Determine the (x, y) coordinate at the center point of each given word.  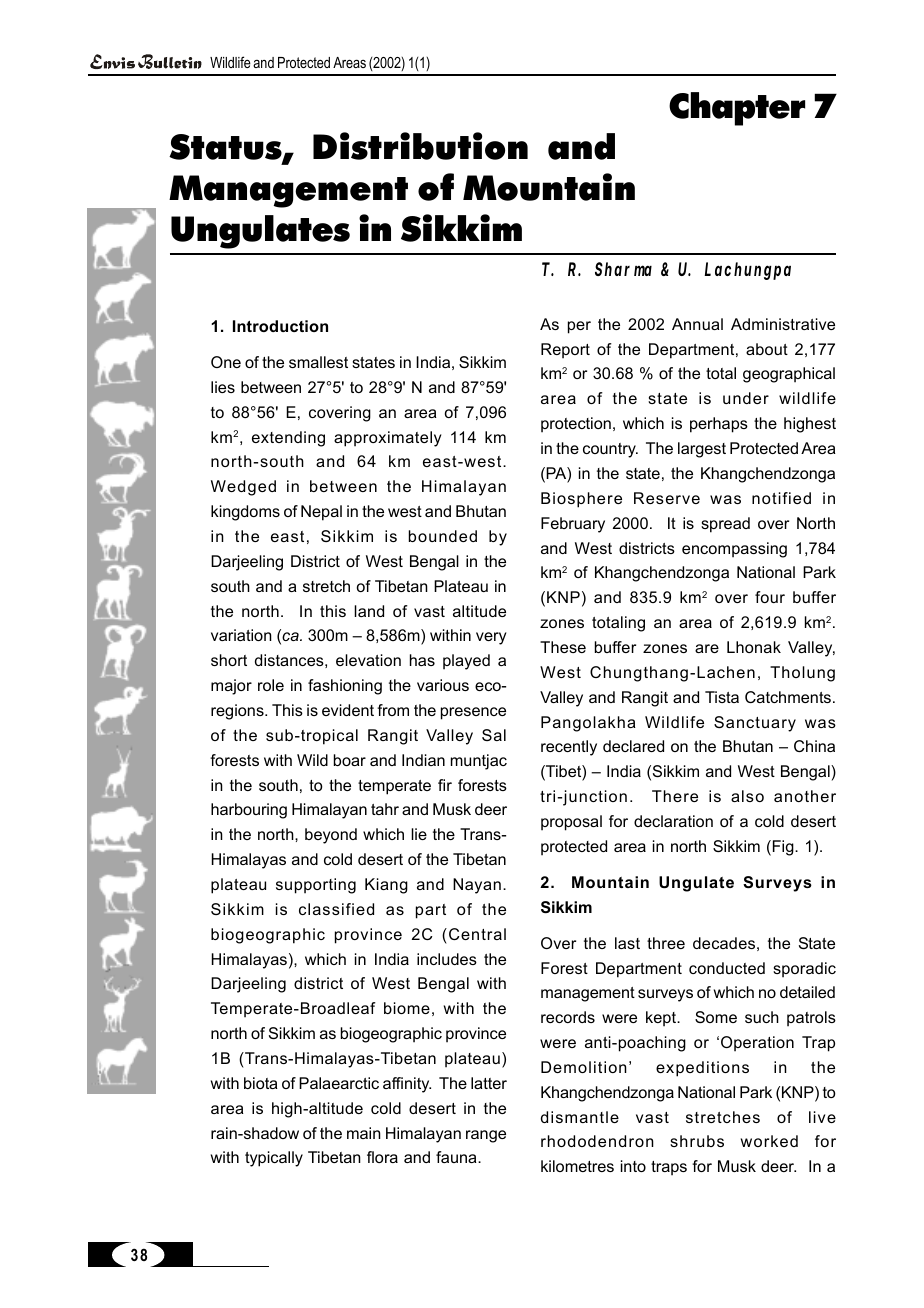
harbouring (249, 811)
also (747, 796)
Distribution (420, 146)
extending (288, 439)
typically (274, 1159)
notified (781, 498)
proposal (571, 823)
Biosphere (581, 500)
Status (226, 148)
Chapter (737, 109)
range (486, 1136)
